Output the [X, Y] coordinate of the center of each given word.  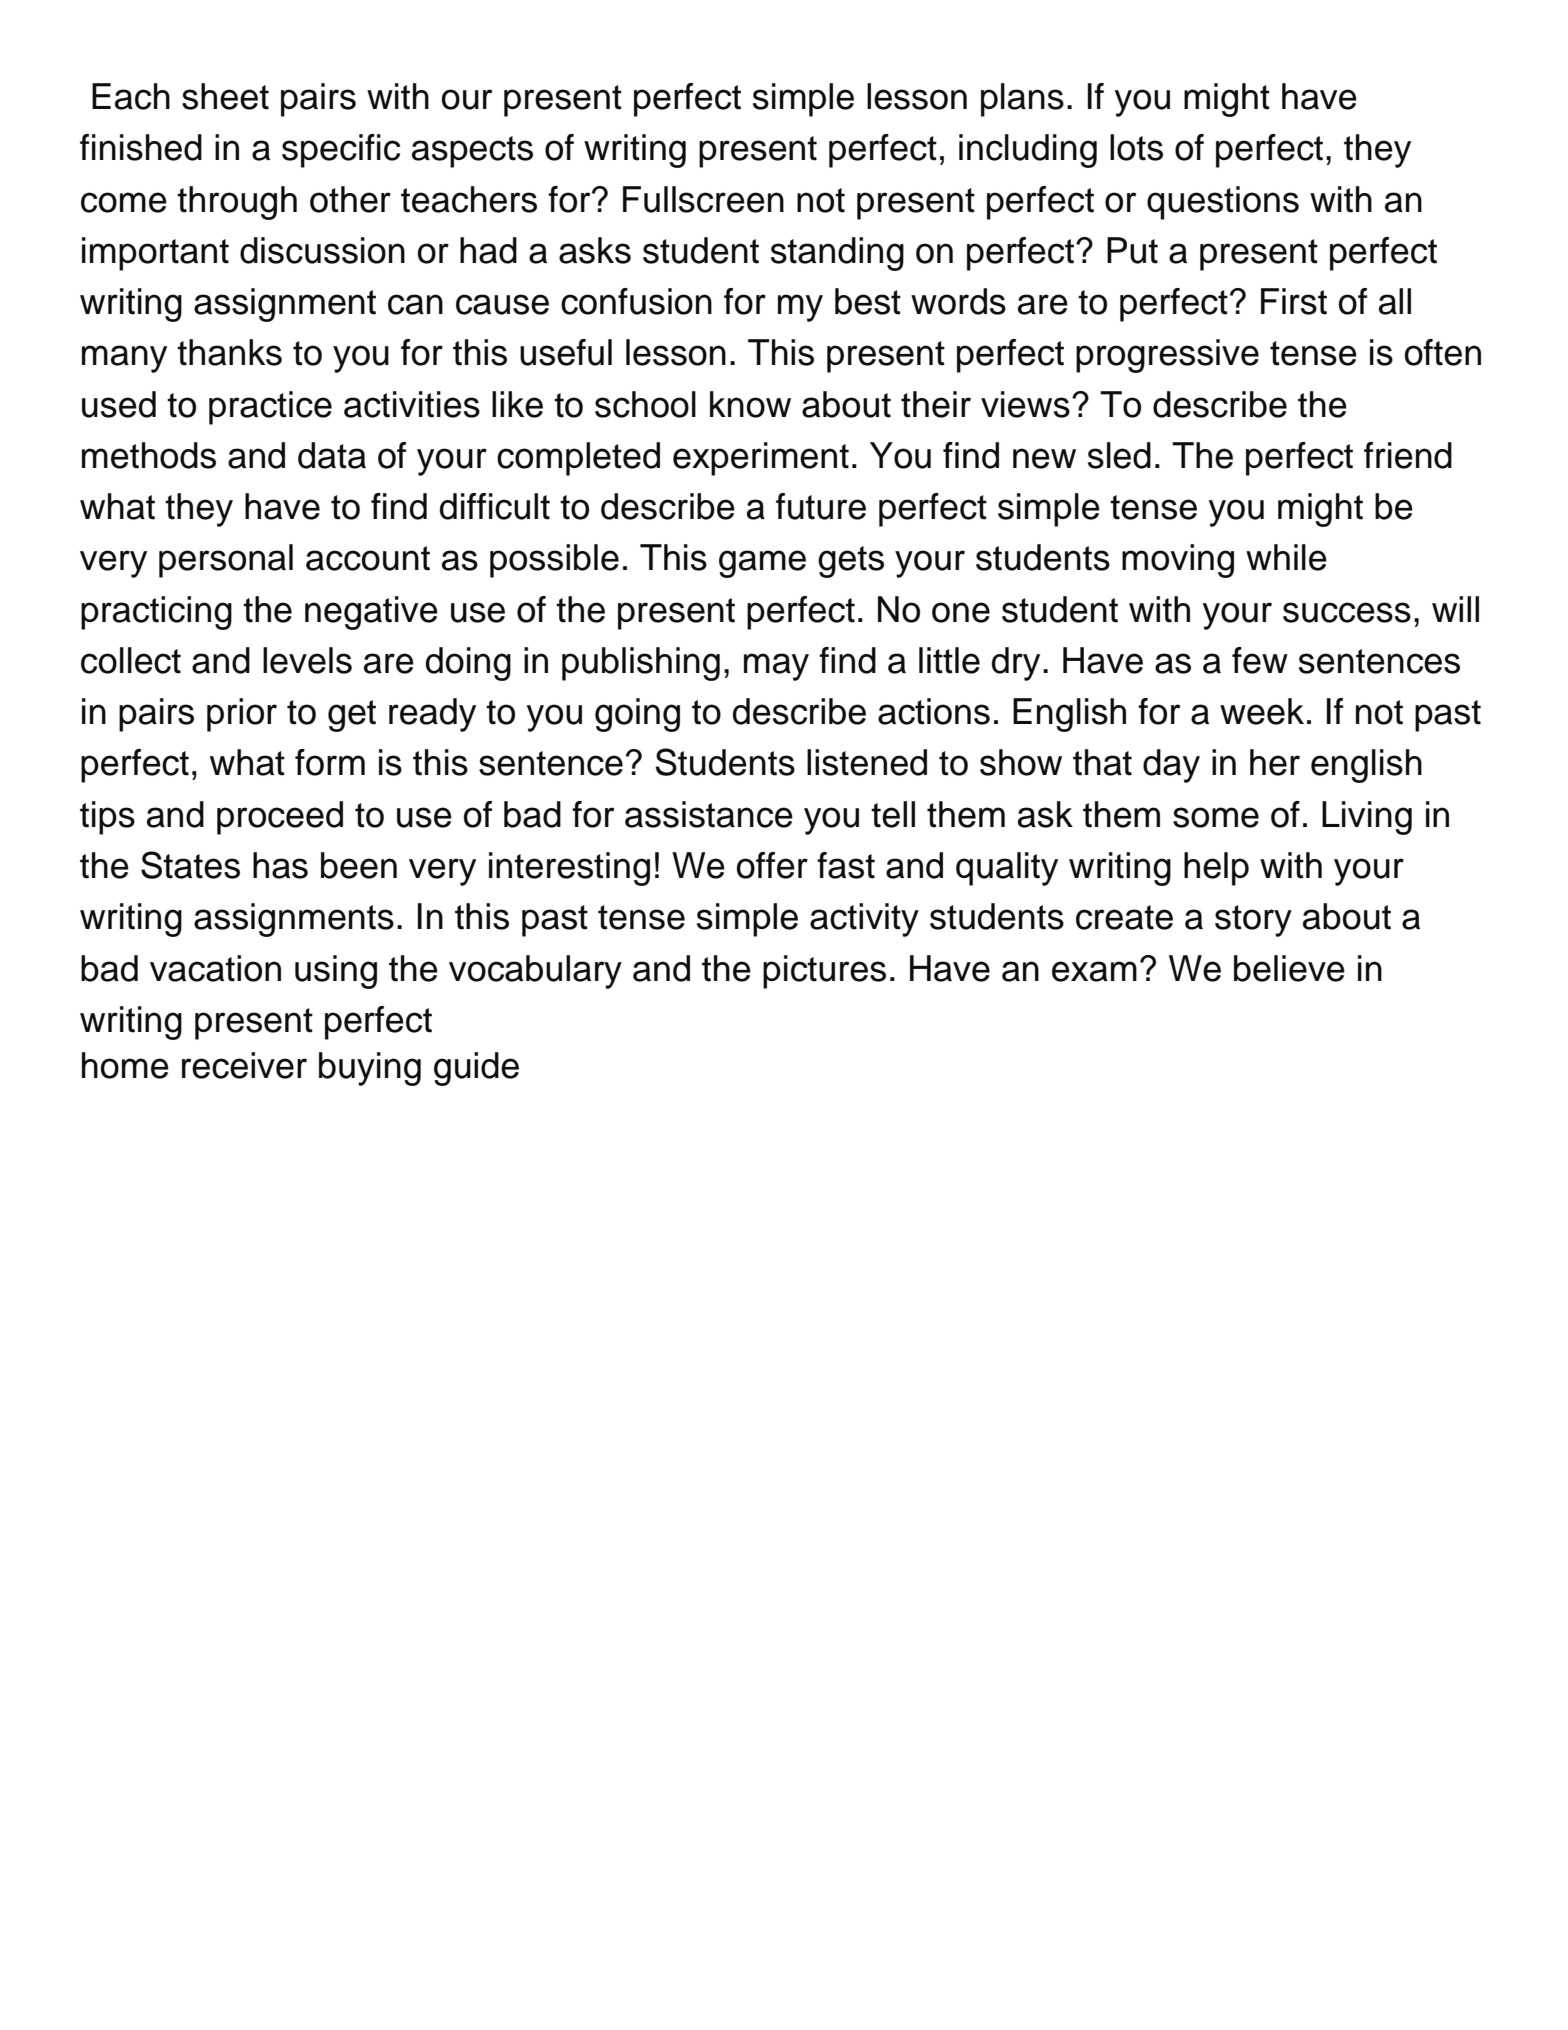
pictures [824, 972]
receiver [244, 1065]
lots [1136, 147]
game [762, 564]
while [1286, 557]
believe [1289, 968]
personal [226, 561]
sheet [225, 96]
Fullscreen [703, 199]
